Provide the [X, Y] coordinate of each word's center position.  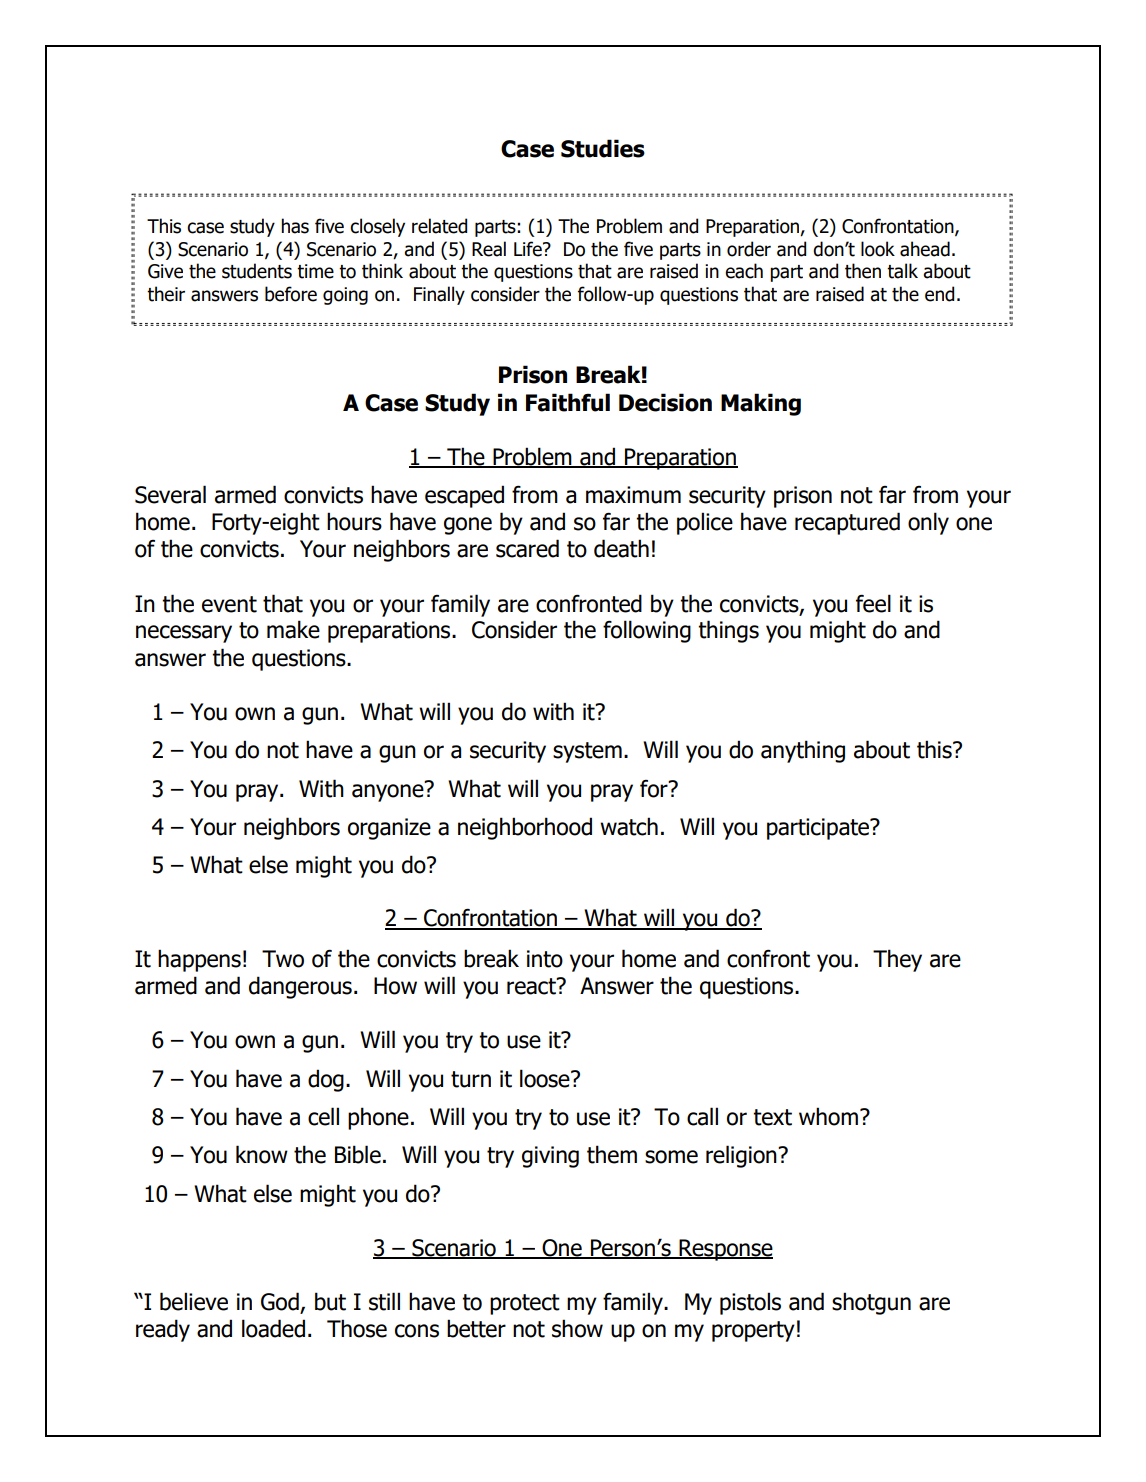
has [295, 226]
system [587, 752]
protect [525, 1304]
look [878, 249]
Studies [603, 148]
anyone [389, 792]
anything [803, 751]
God [281, 1302]
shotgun [871, 1303]
